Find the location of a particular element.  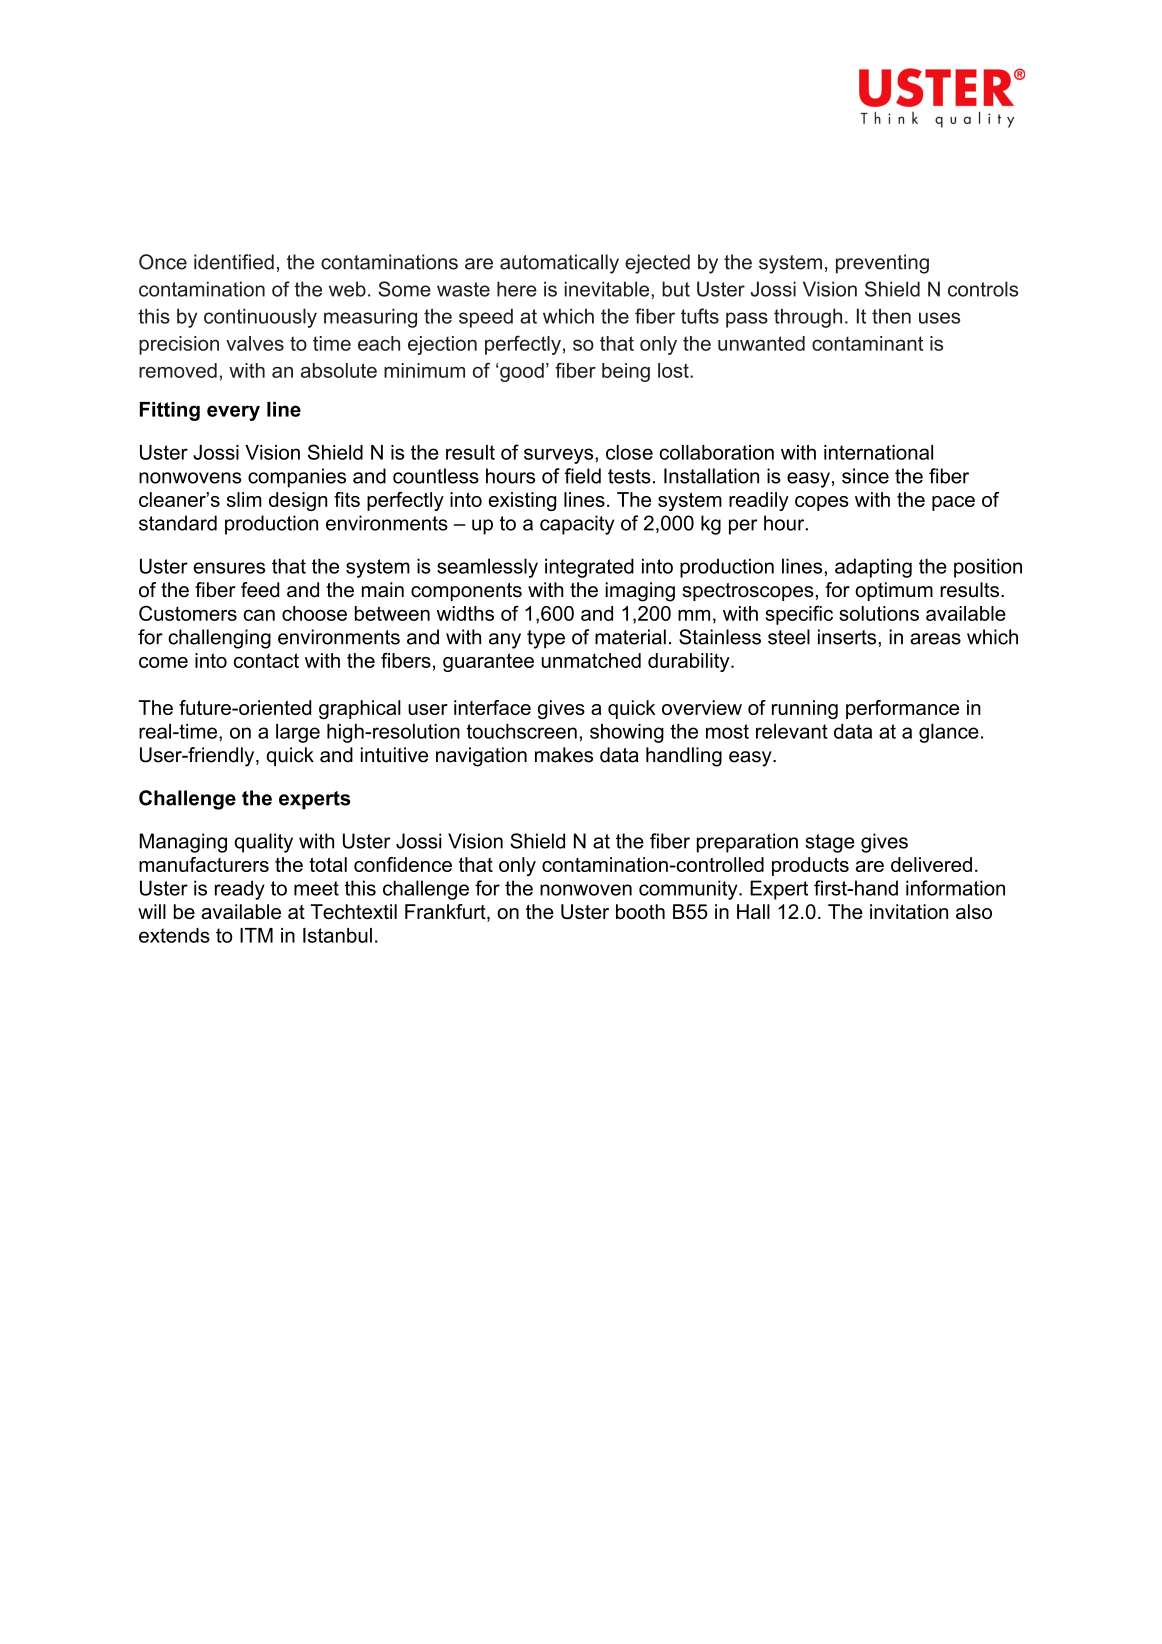

large is located at coordinates (298, 733).
